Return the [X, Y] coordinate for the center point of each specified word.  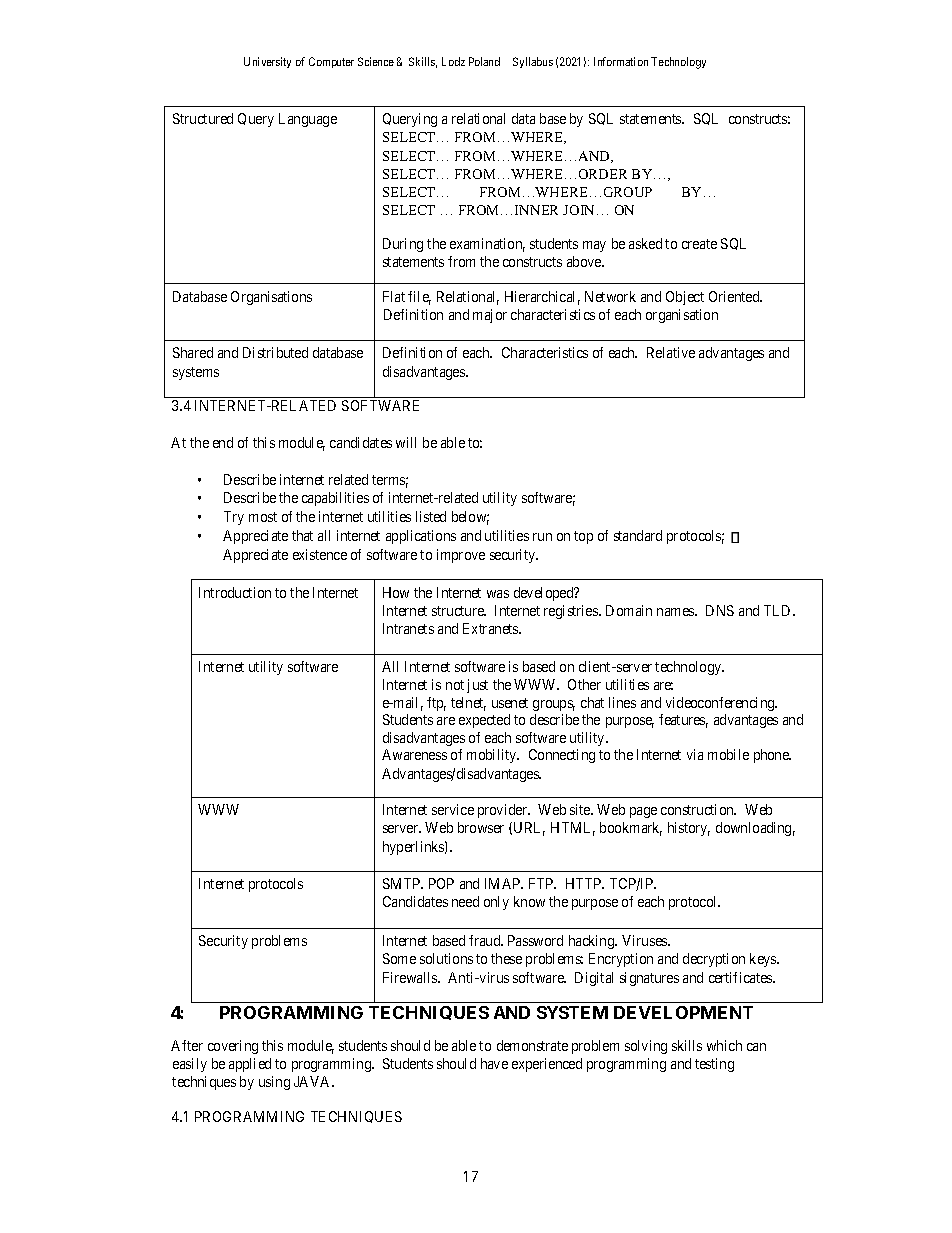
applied [250, 1065]
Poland [484, 61]
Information [621, 61]
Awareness [414, 754]
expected [484, 721]
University [267, 62]
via [695, 754]
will [406, 442]
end [223, 442]
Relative [671, 352]
